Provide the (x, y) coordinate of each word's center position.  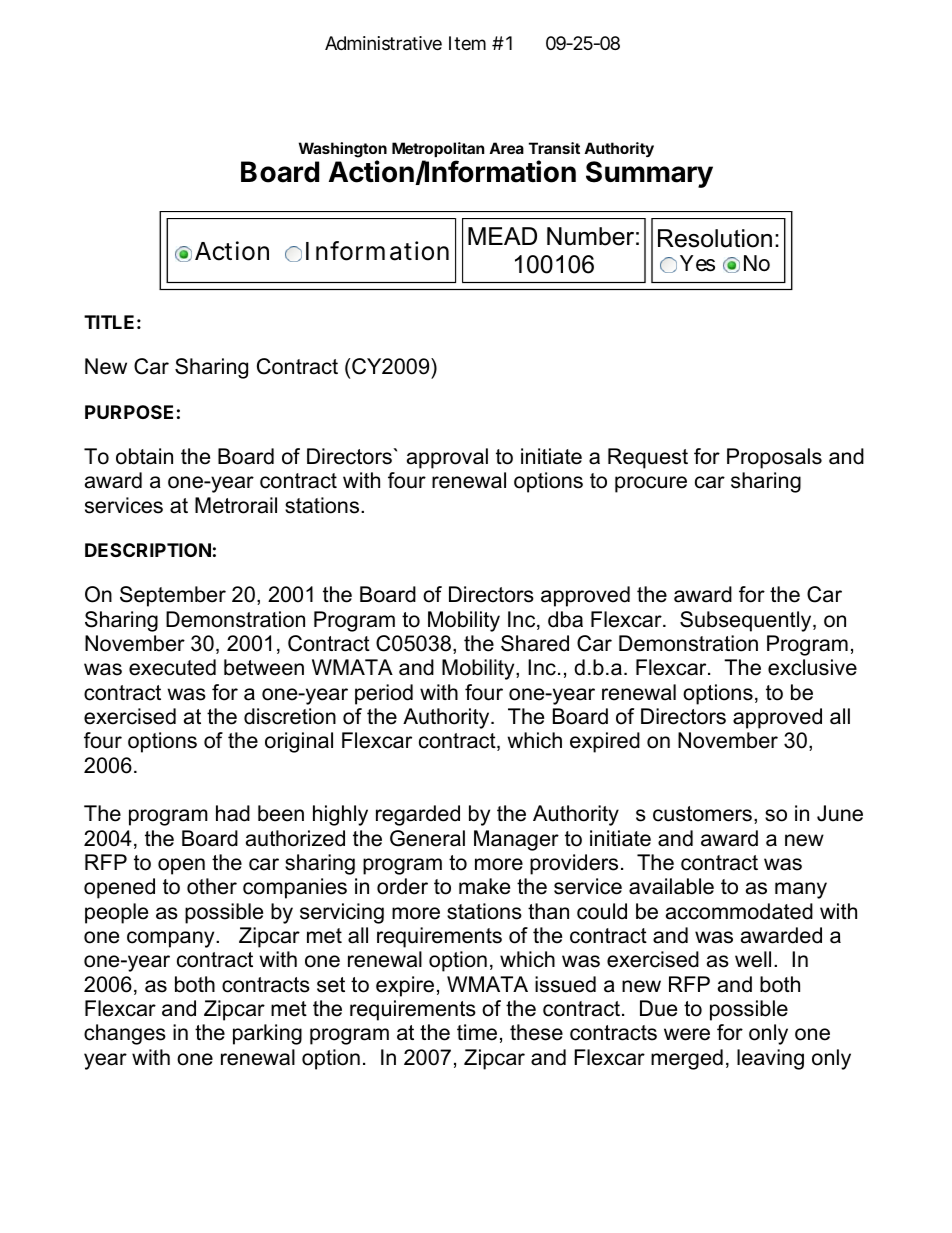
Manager (516, 840)
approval (447, 458)
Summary (649, 174)
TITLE (109, 322)
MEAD (502, 236)
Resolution (715, 238)
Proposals (774, 458)
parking (267, 1034)
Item (467, 43)
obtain (144, 456)
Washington (343, 150)
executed (172, 667)
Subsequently (747, 621)
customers (702, 814)
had (233, 813)
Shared (535, 643)
